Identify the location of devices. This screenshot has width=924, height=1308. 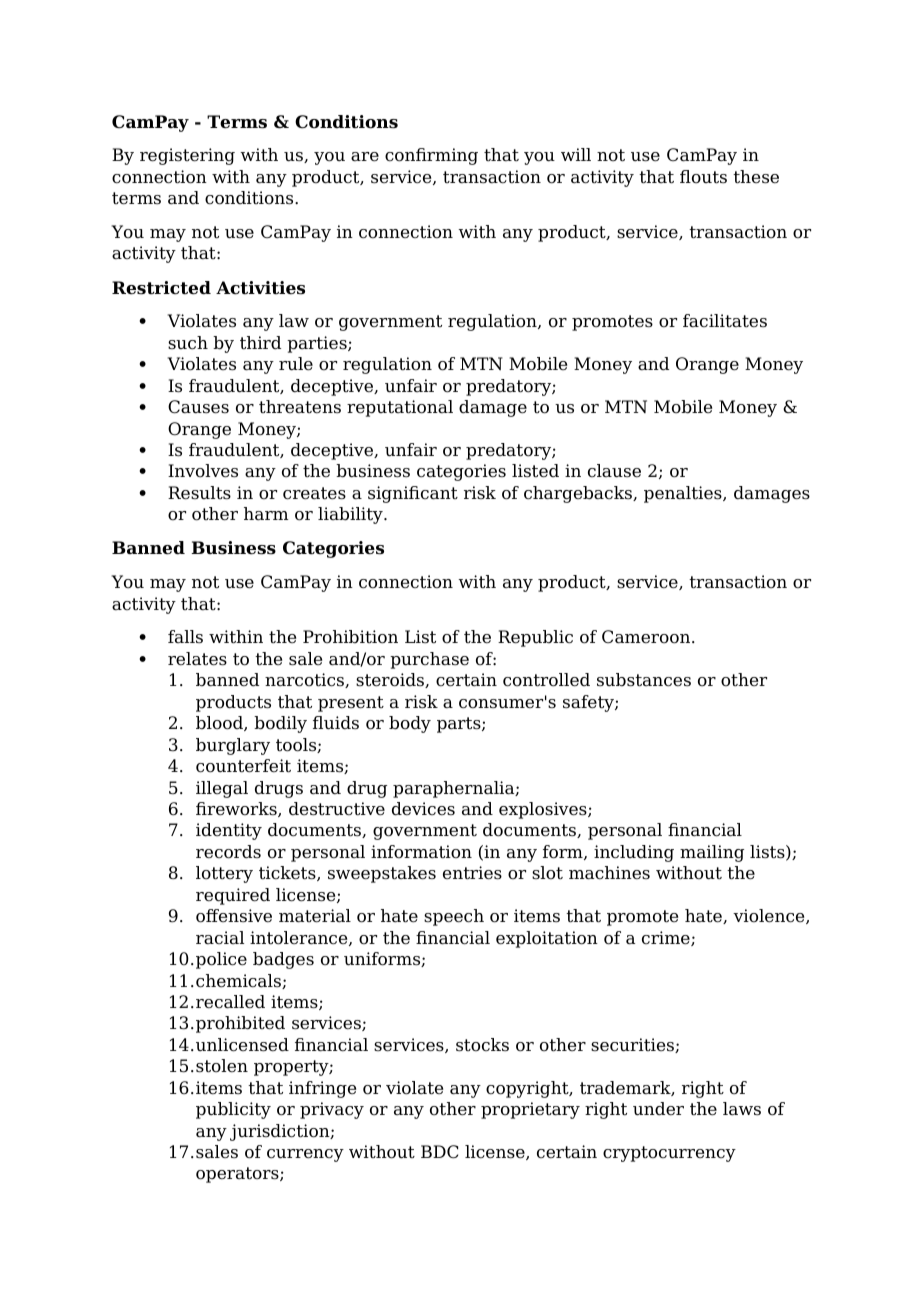
(423, 809).
